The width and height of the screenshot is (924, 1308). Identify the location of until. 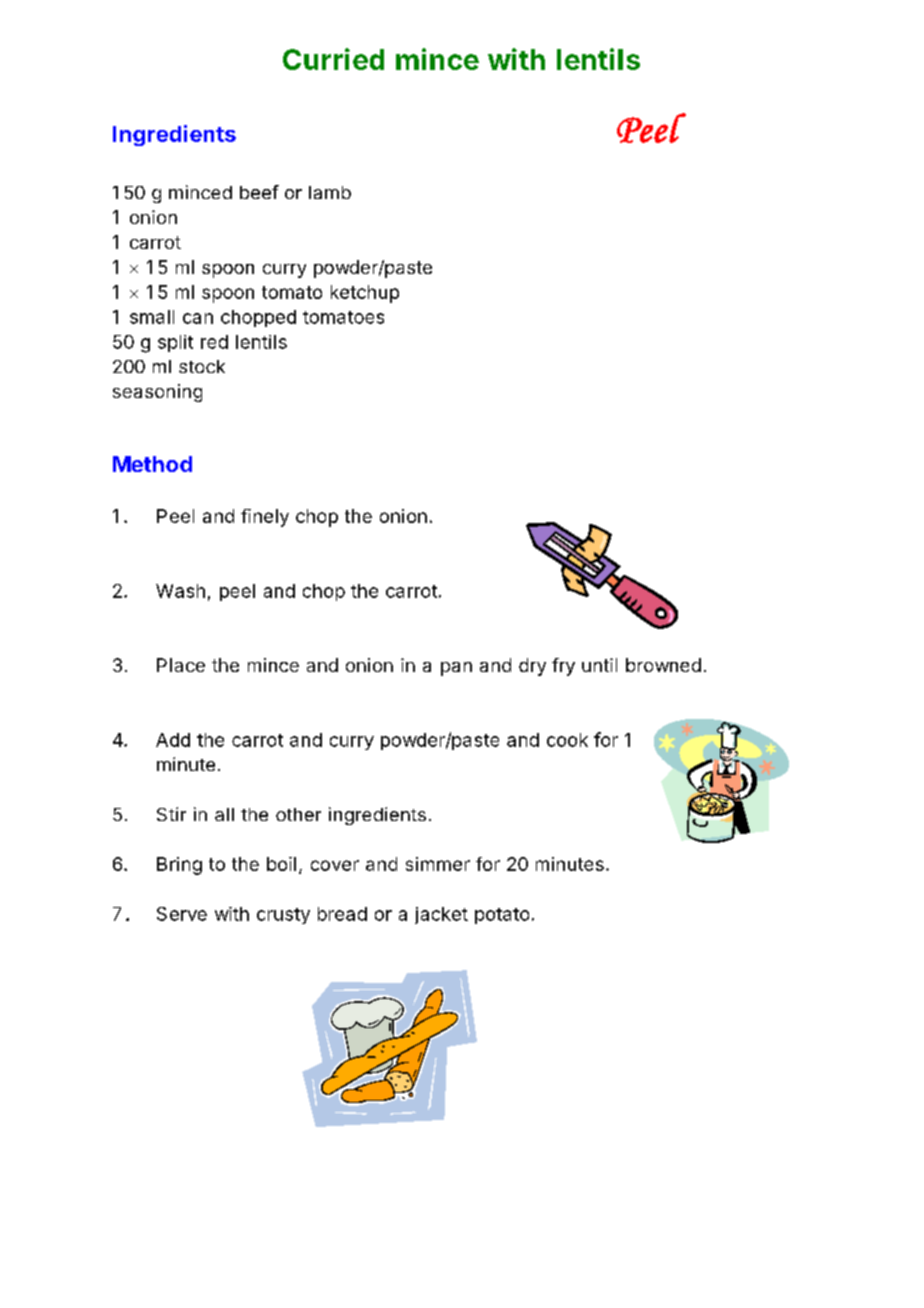
(599, 665).
